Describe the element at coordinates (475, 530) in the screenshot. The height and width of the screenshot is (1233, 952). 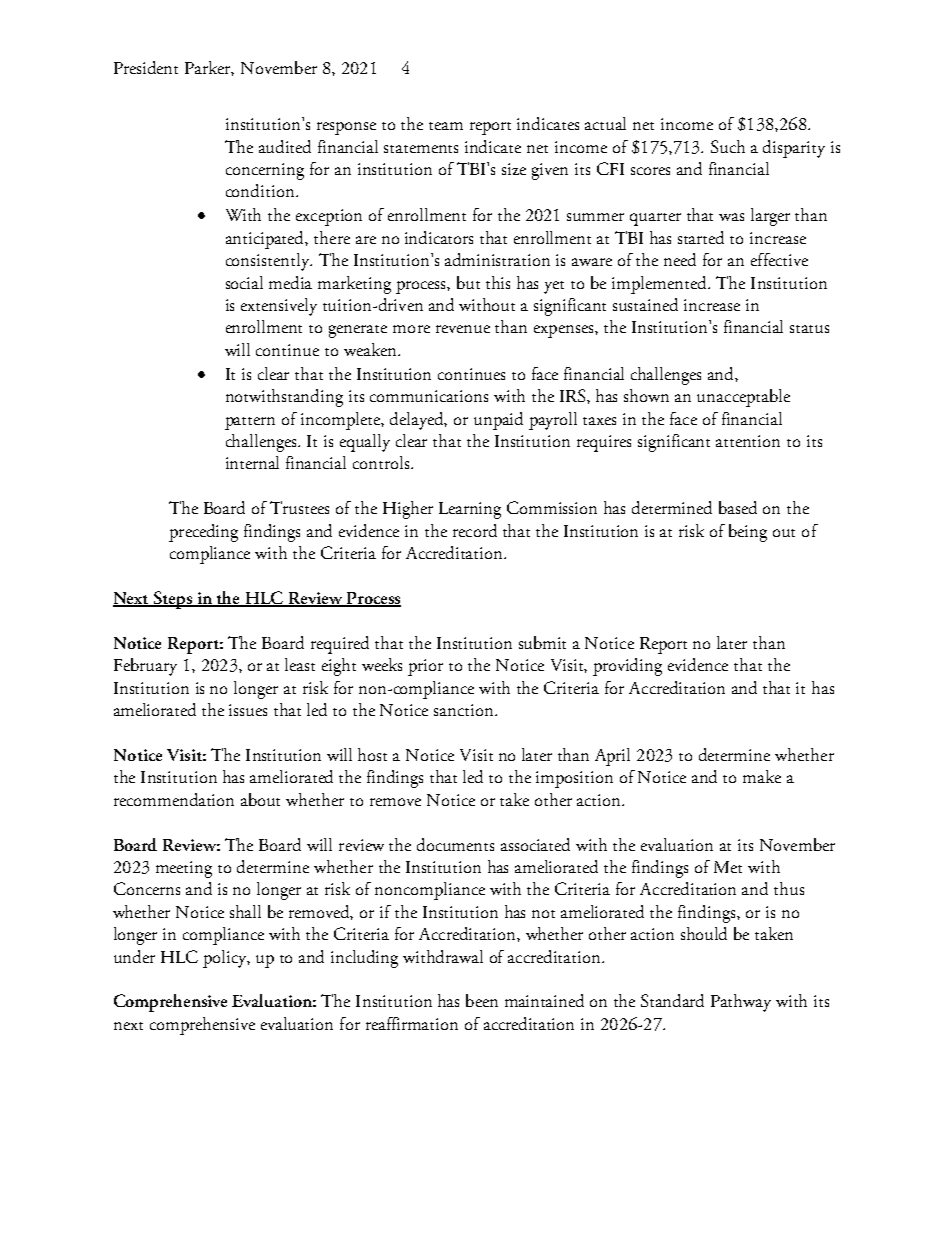
I see `record` at that location.
